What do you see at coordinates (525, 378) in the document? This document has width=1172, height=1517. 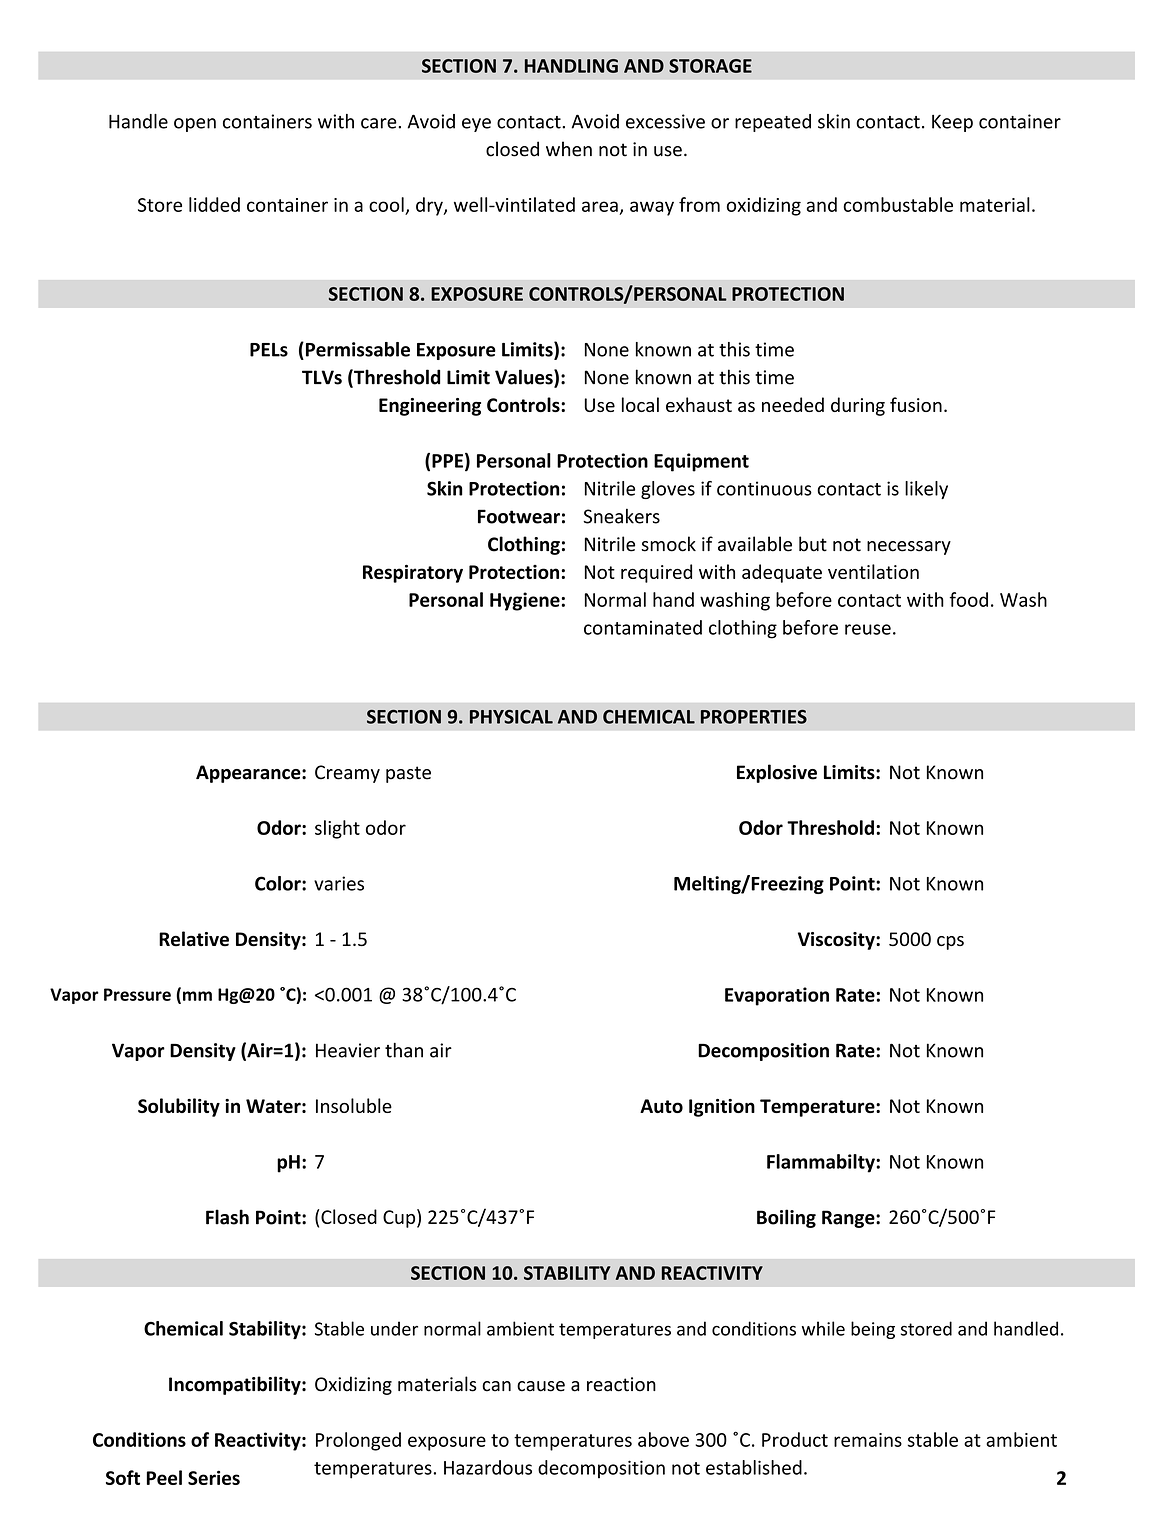 I see `Values` at bounding box center [525, 378].
